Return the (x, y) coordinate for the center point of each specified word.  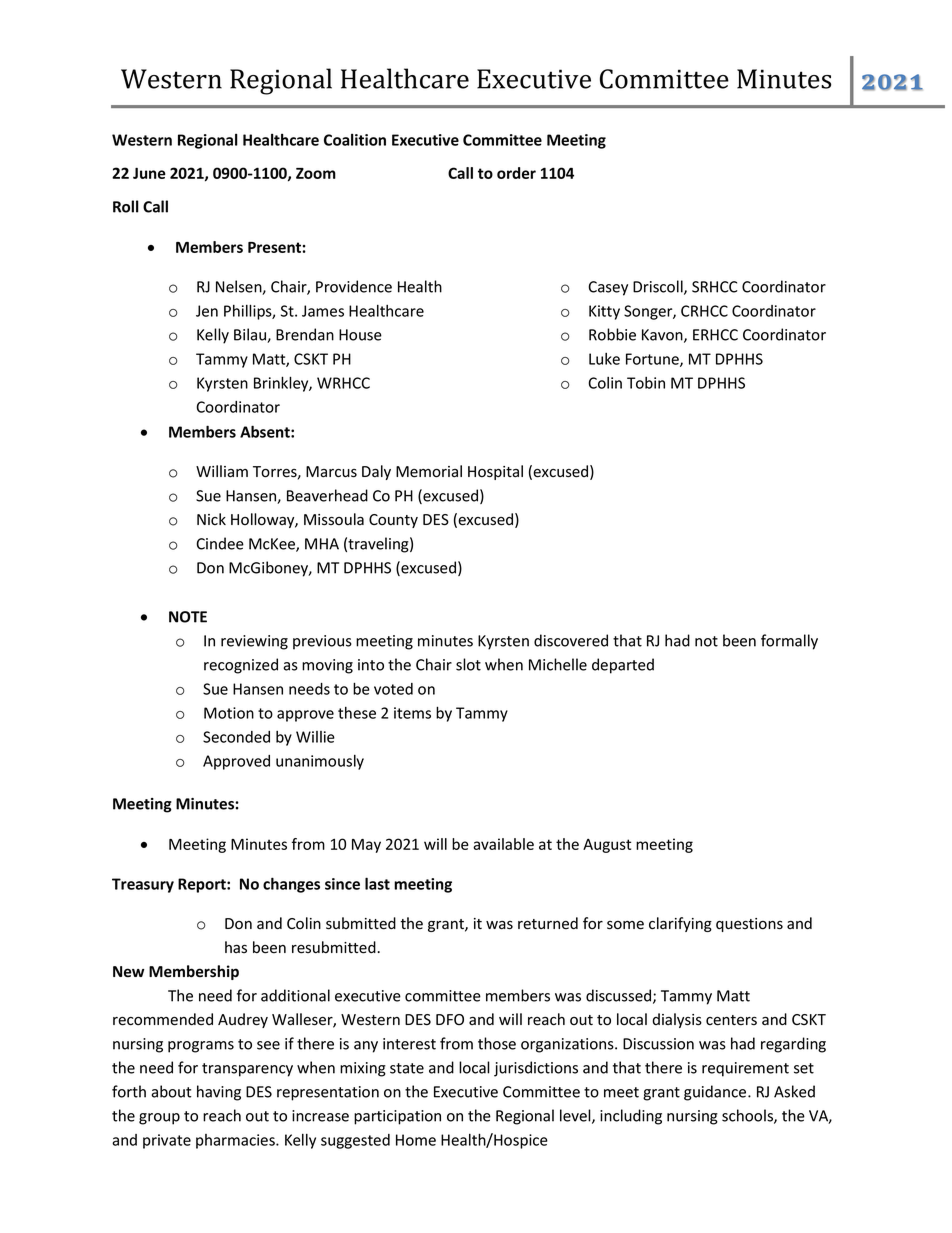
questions (749, 925)
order (516, 173)
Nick (211, 519)
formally (789, 642)
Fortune (653, 360)
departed (623, 666)
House (360, 335)
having (219, 1093)
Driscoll (659, 287)
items (412, 713)
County (393, 521)
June (149, 173)
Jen (207, 311)
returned (548, 923)
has (236, 947)
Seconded (236, 737)
